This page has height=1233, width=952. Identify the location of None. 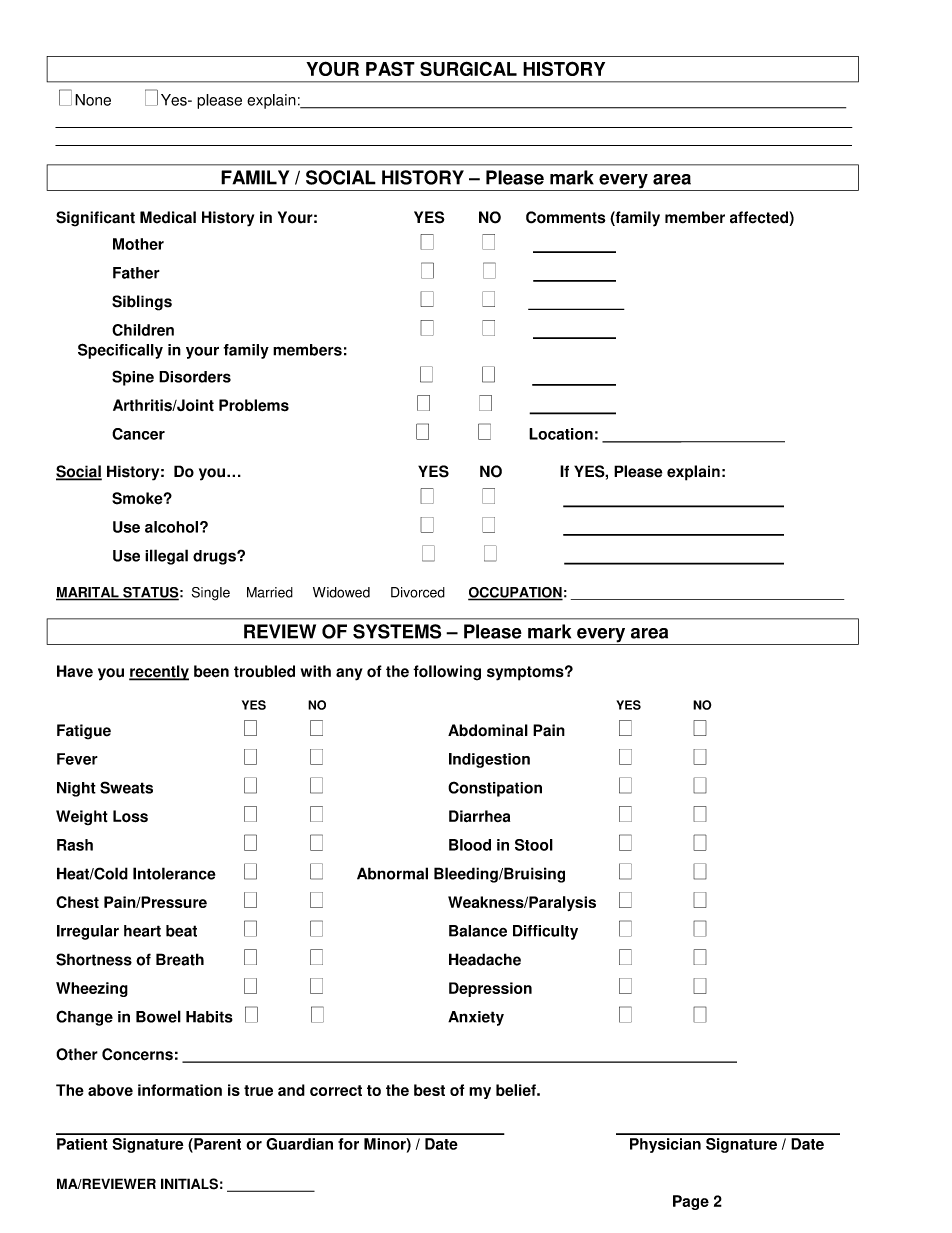
(93, 100).
